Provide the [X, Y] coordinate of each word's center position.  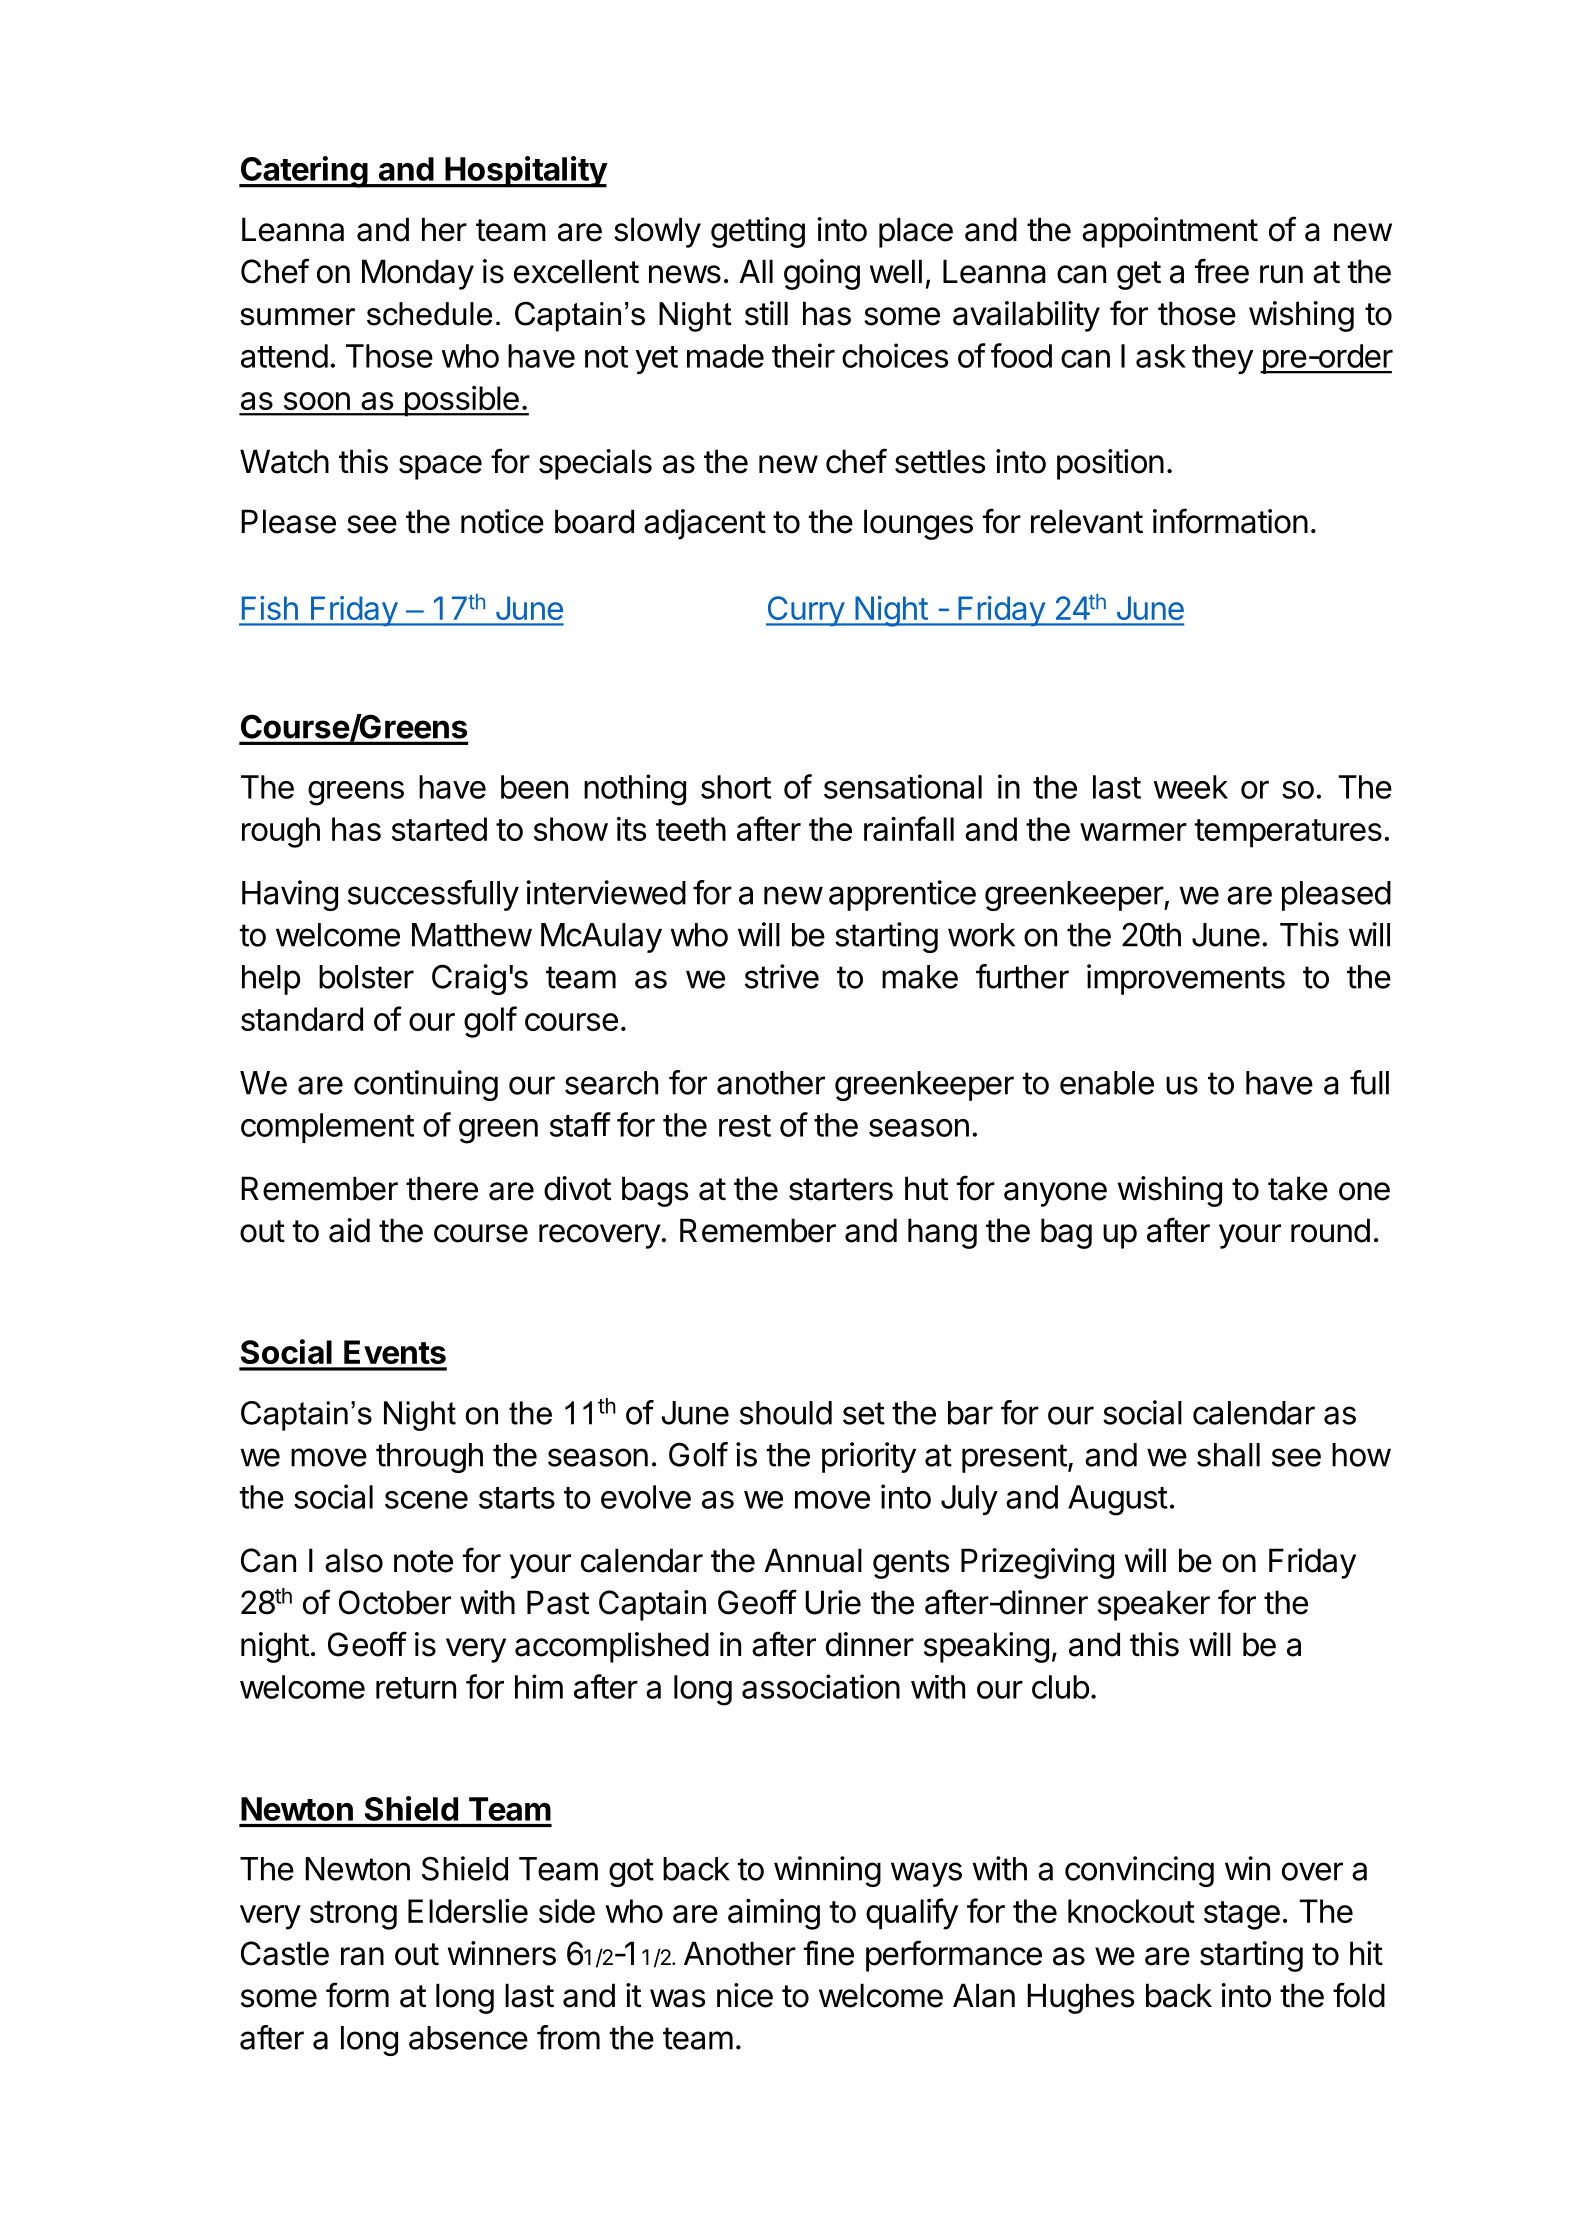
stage [1242, 1915]
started [439, 829]
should [786, 1413]
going [822, 274]
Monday [418, 274]
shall [1228, 1455]
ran [362, 1956]
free [1222, 271]
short [736, 787]
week [1191, 787]
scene [426, 1500]
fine [829, 1953]
